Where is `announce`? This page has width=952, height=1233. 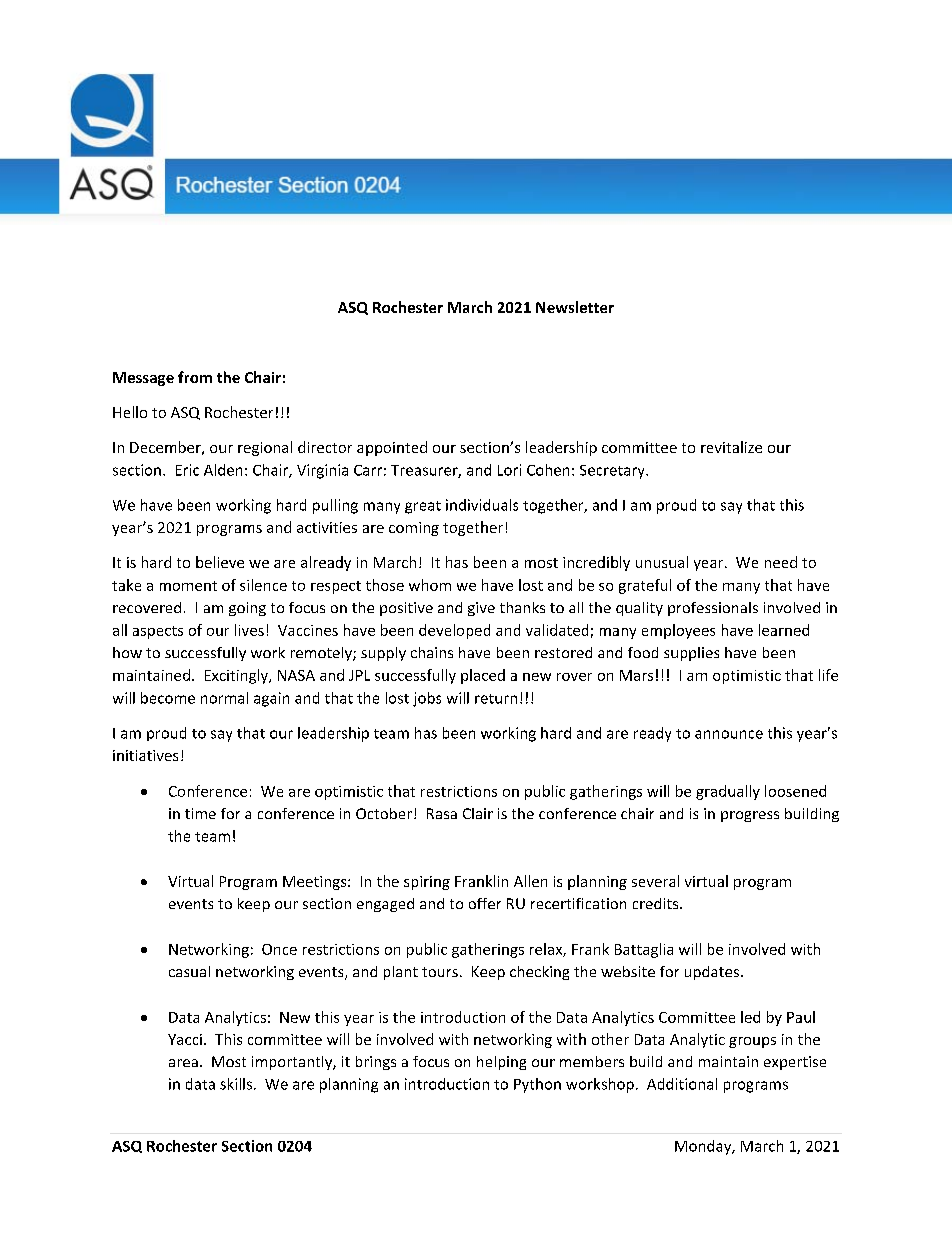 announce is located at coordinates (729, 734).
